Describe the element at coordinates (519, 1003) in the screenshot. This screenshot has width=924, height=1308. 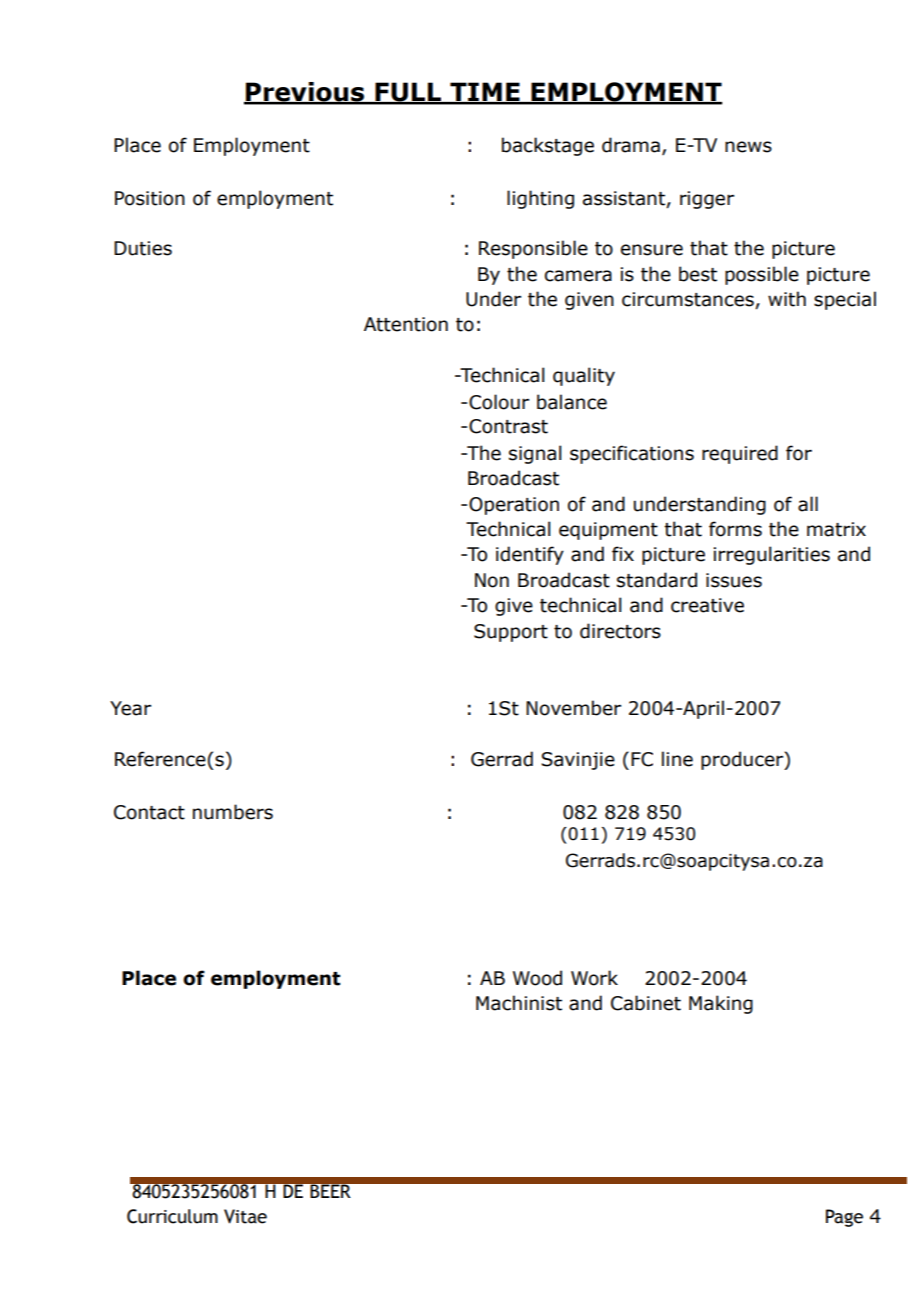
I see `Machinist` at that location.
